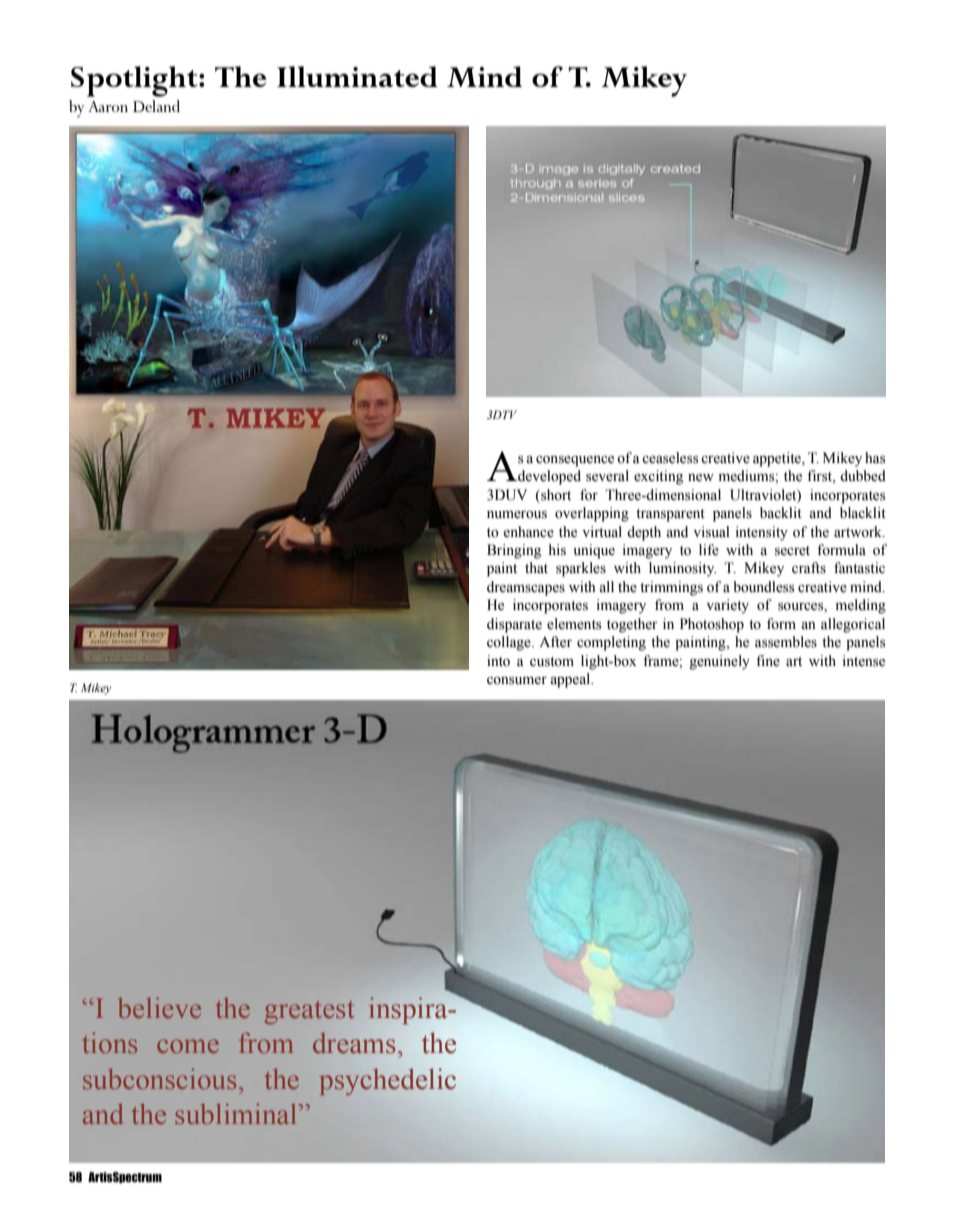 This screenshot has height=1232, width=955. What do you see at coordinates (159, 1078) in the screenshot?
I see `subconscious` at bounding box center [159, 1078].
